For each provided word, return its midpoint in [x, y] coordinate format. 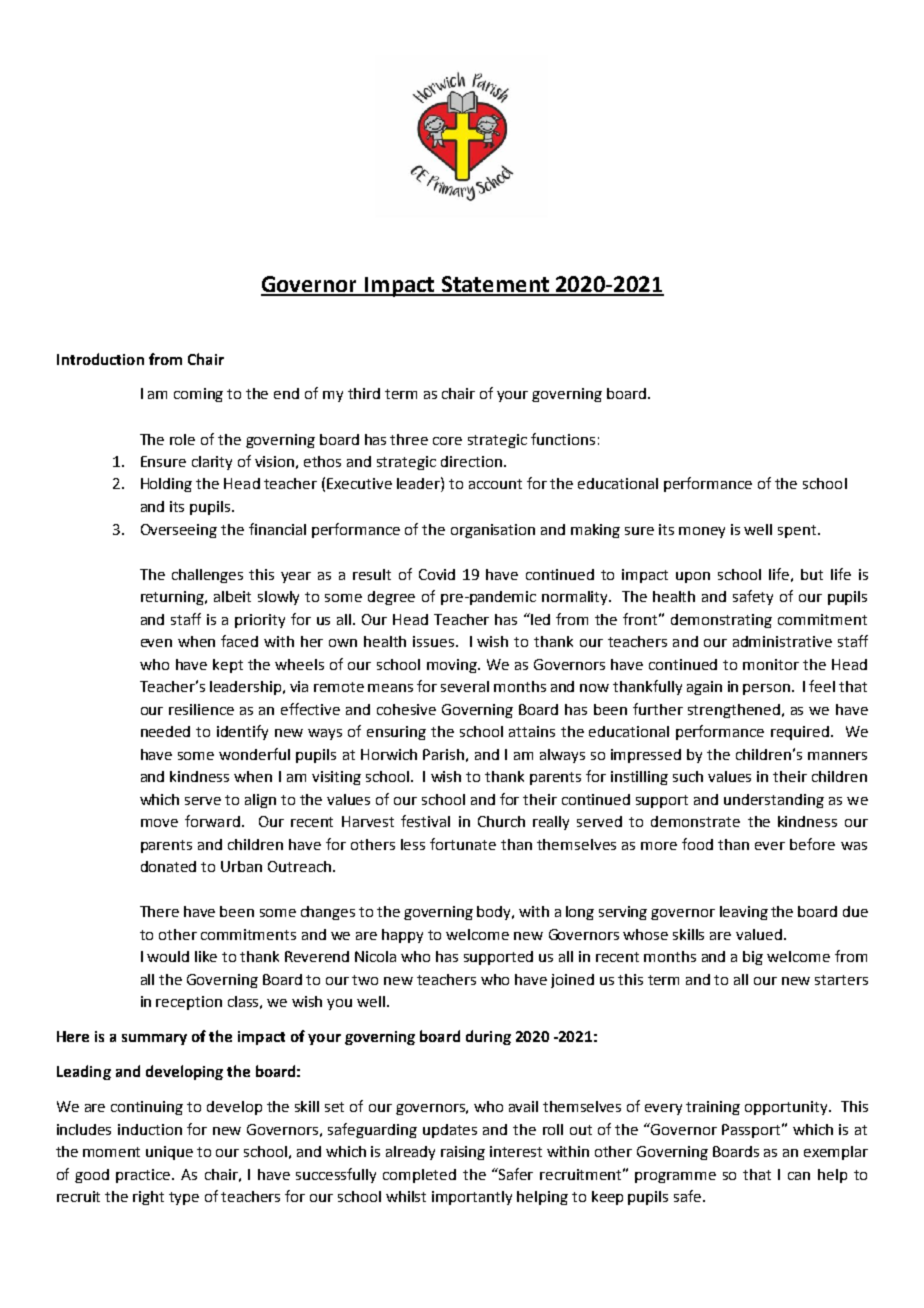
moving [453, 666]
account [495, 484]
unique [169, 1153]
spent [797, 531]
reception [189, 1003]
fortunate [463, 844]
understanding [774, 801]
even [156, 643]
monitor [771, 664]
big [753, 958]
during [488, 1037]
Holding [166, 485]
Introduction [100, 359]
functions [563, 439]
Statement [495, 285]
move [159, 823]
